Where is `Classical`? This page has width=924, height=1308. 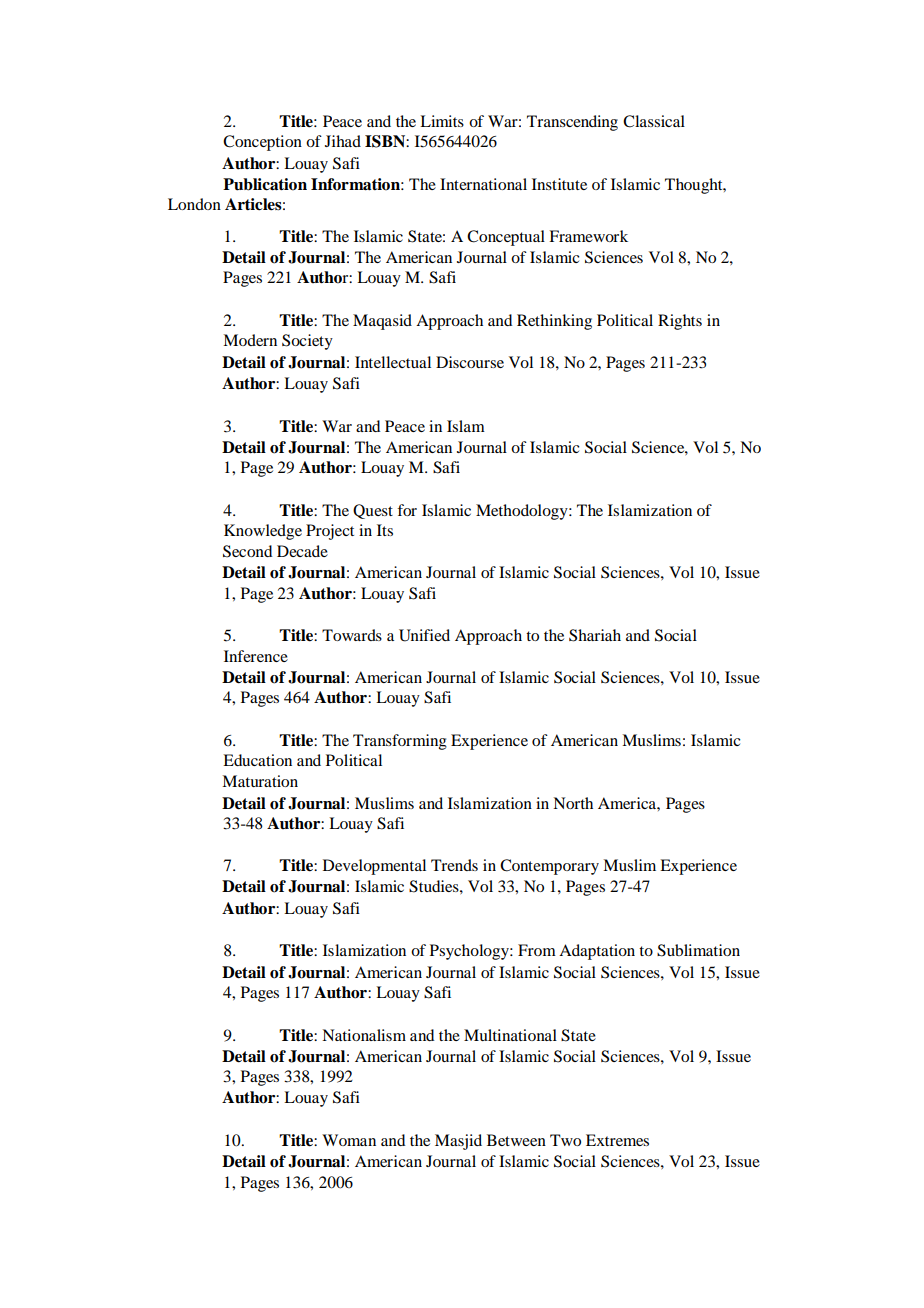
Classical is located at coordinates (654, 121).
